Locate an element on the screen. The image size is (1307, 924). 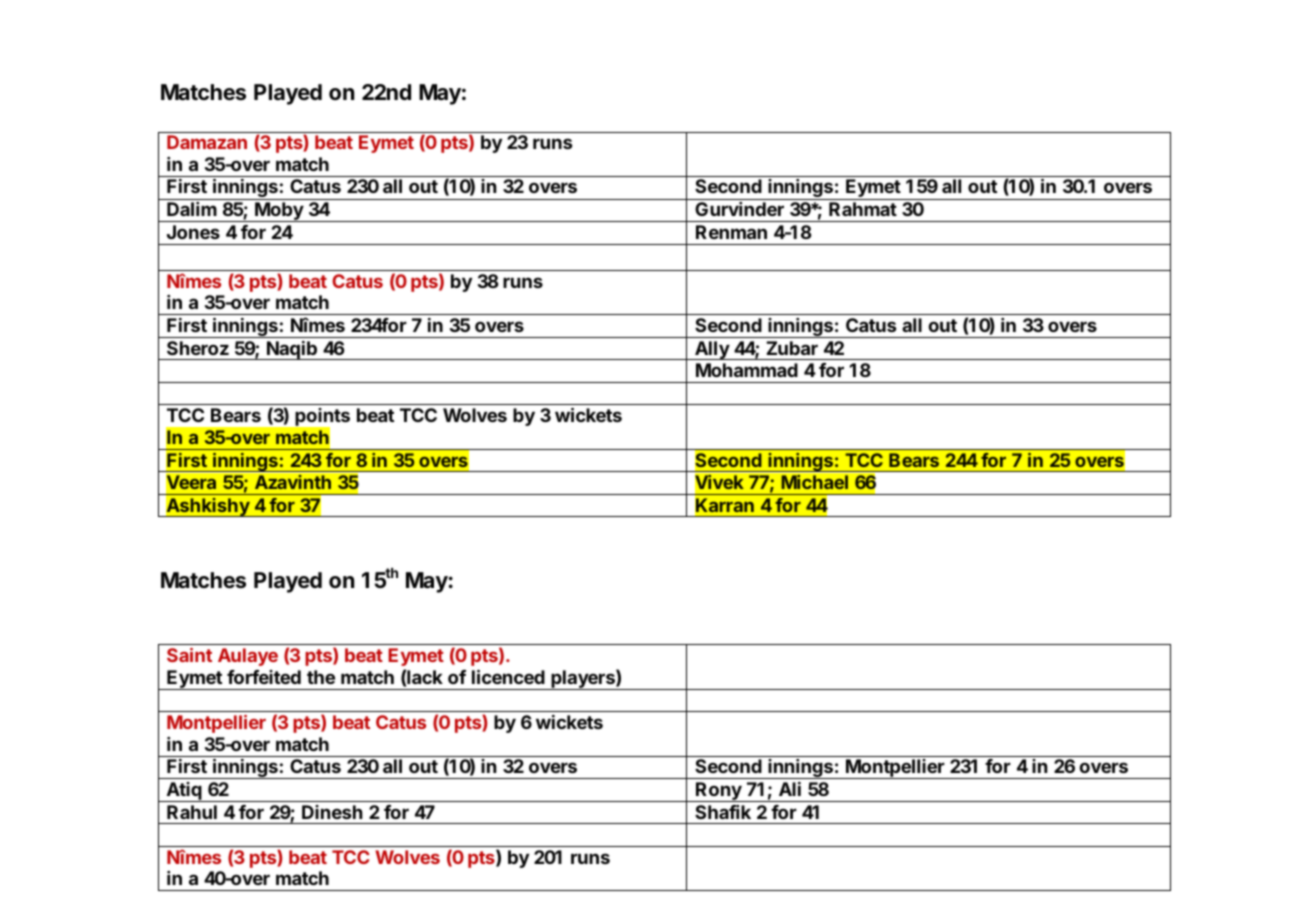
the is located at coordinates (321, 677).
